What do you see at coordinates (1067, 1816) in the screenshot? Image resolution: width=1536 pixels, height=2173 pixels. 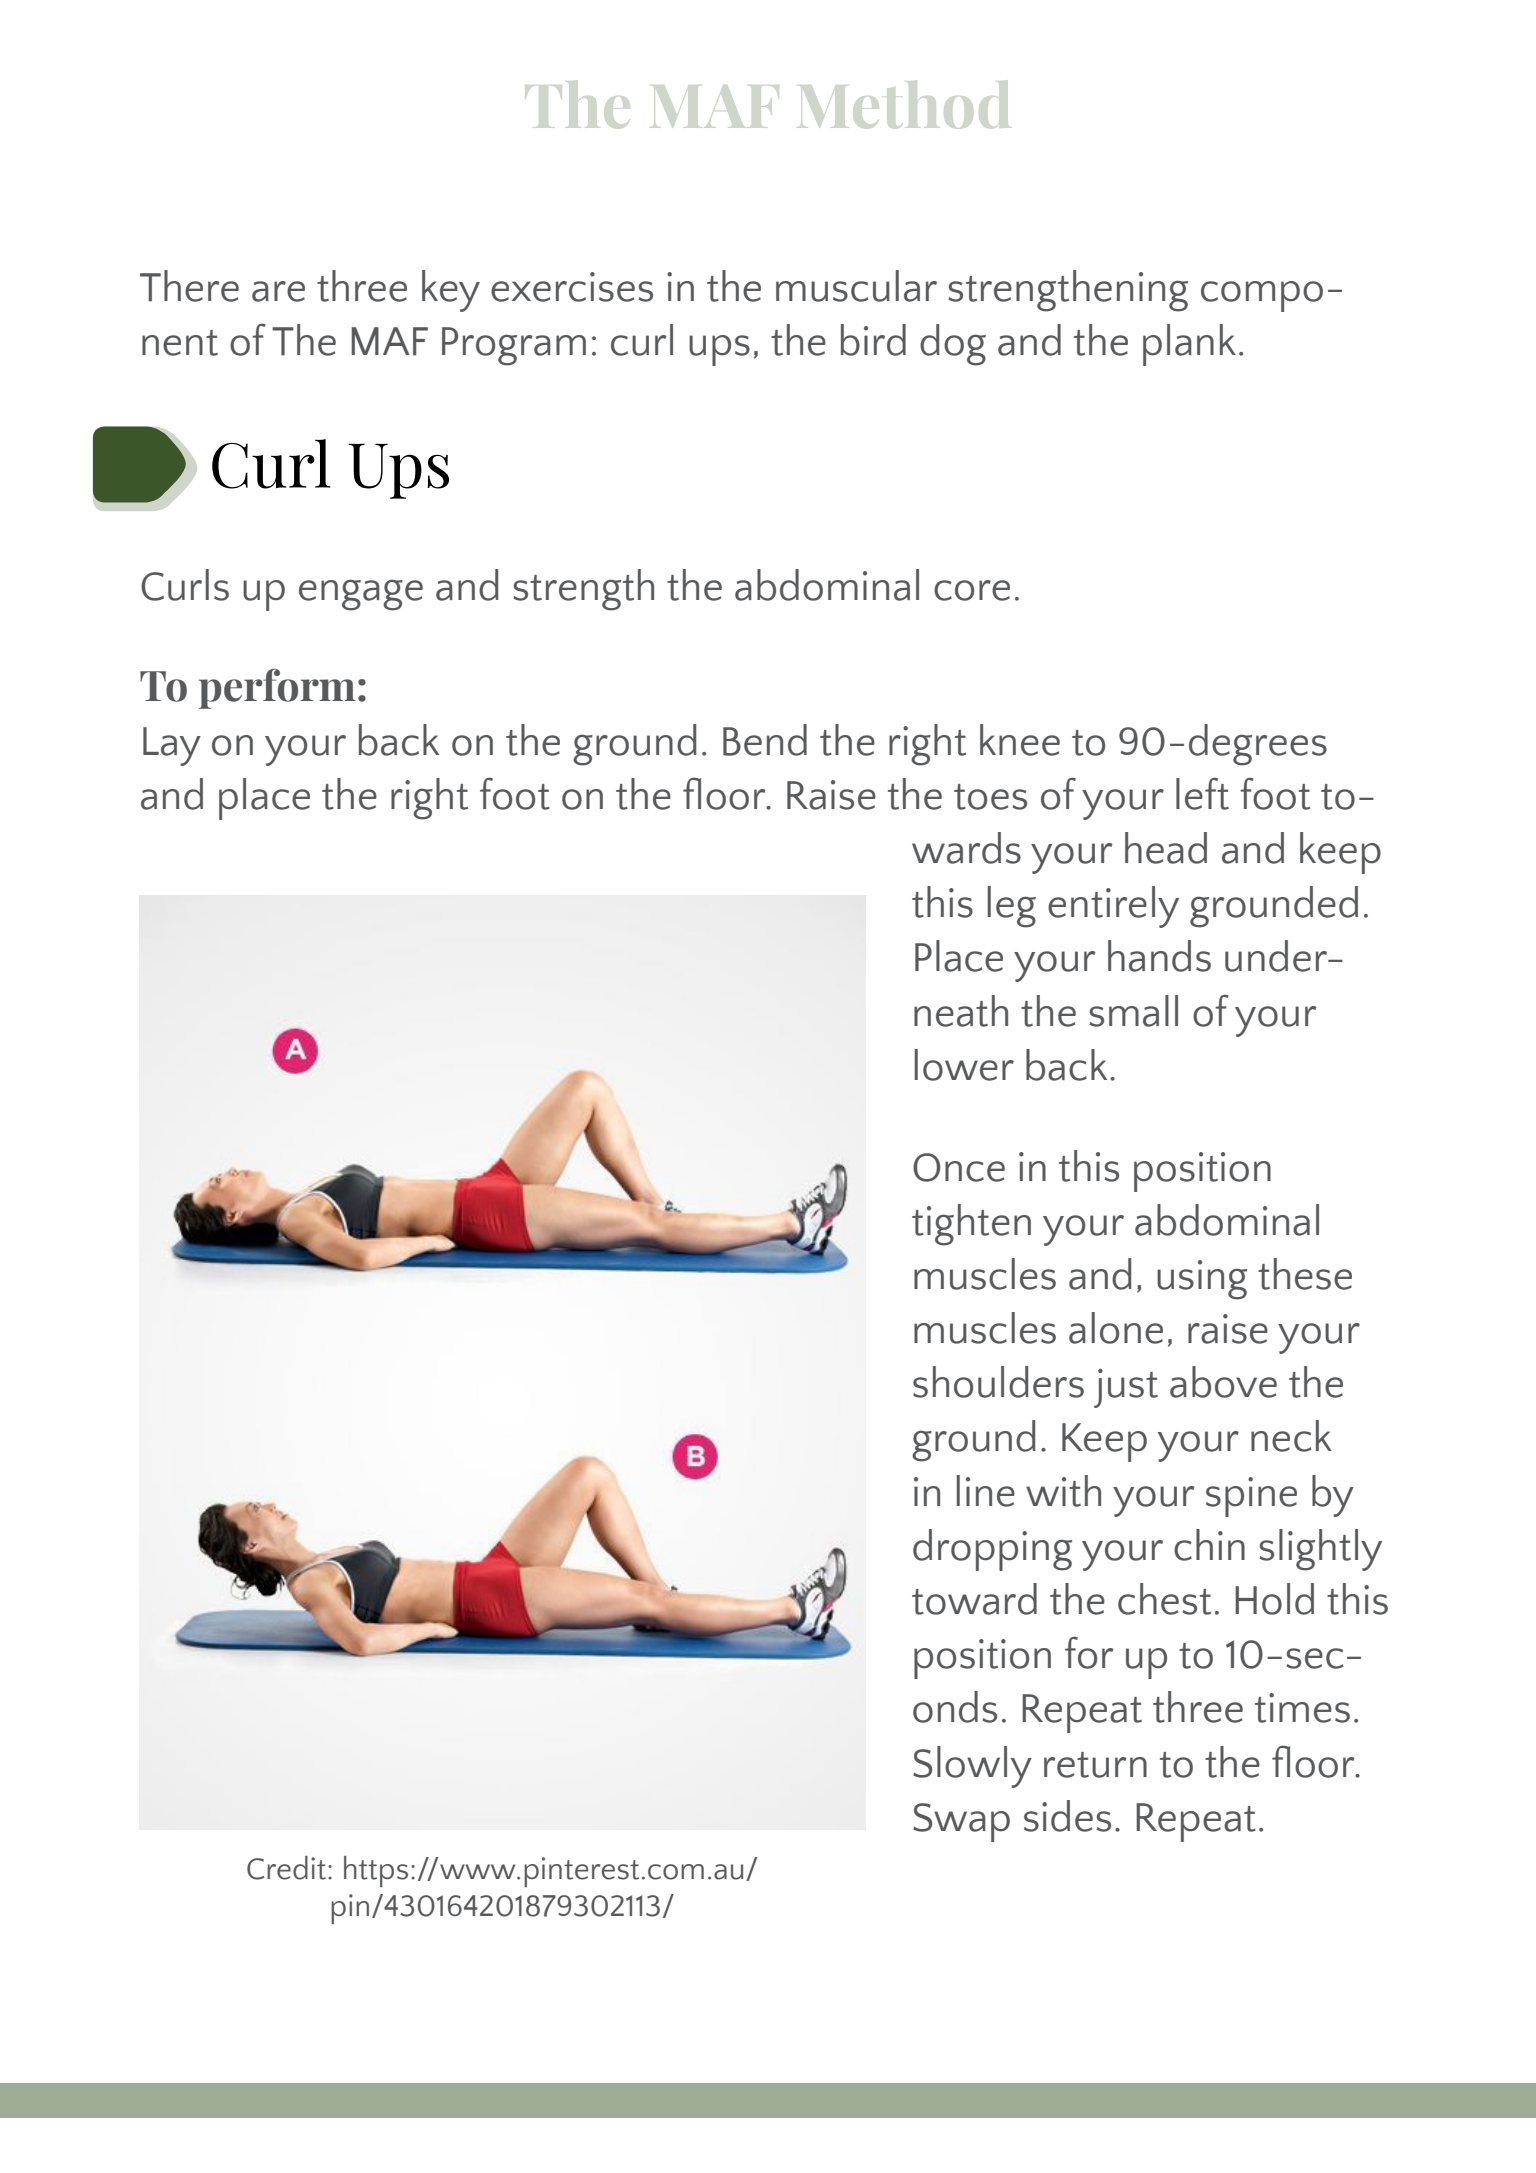 I see `sides` at bounding box center [1067, 1816].
